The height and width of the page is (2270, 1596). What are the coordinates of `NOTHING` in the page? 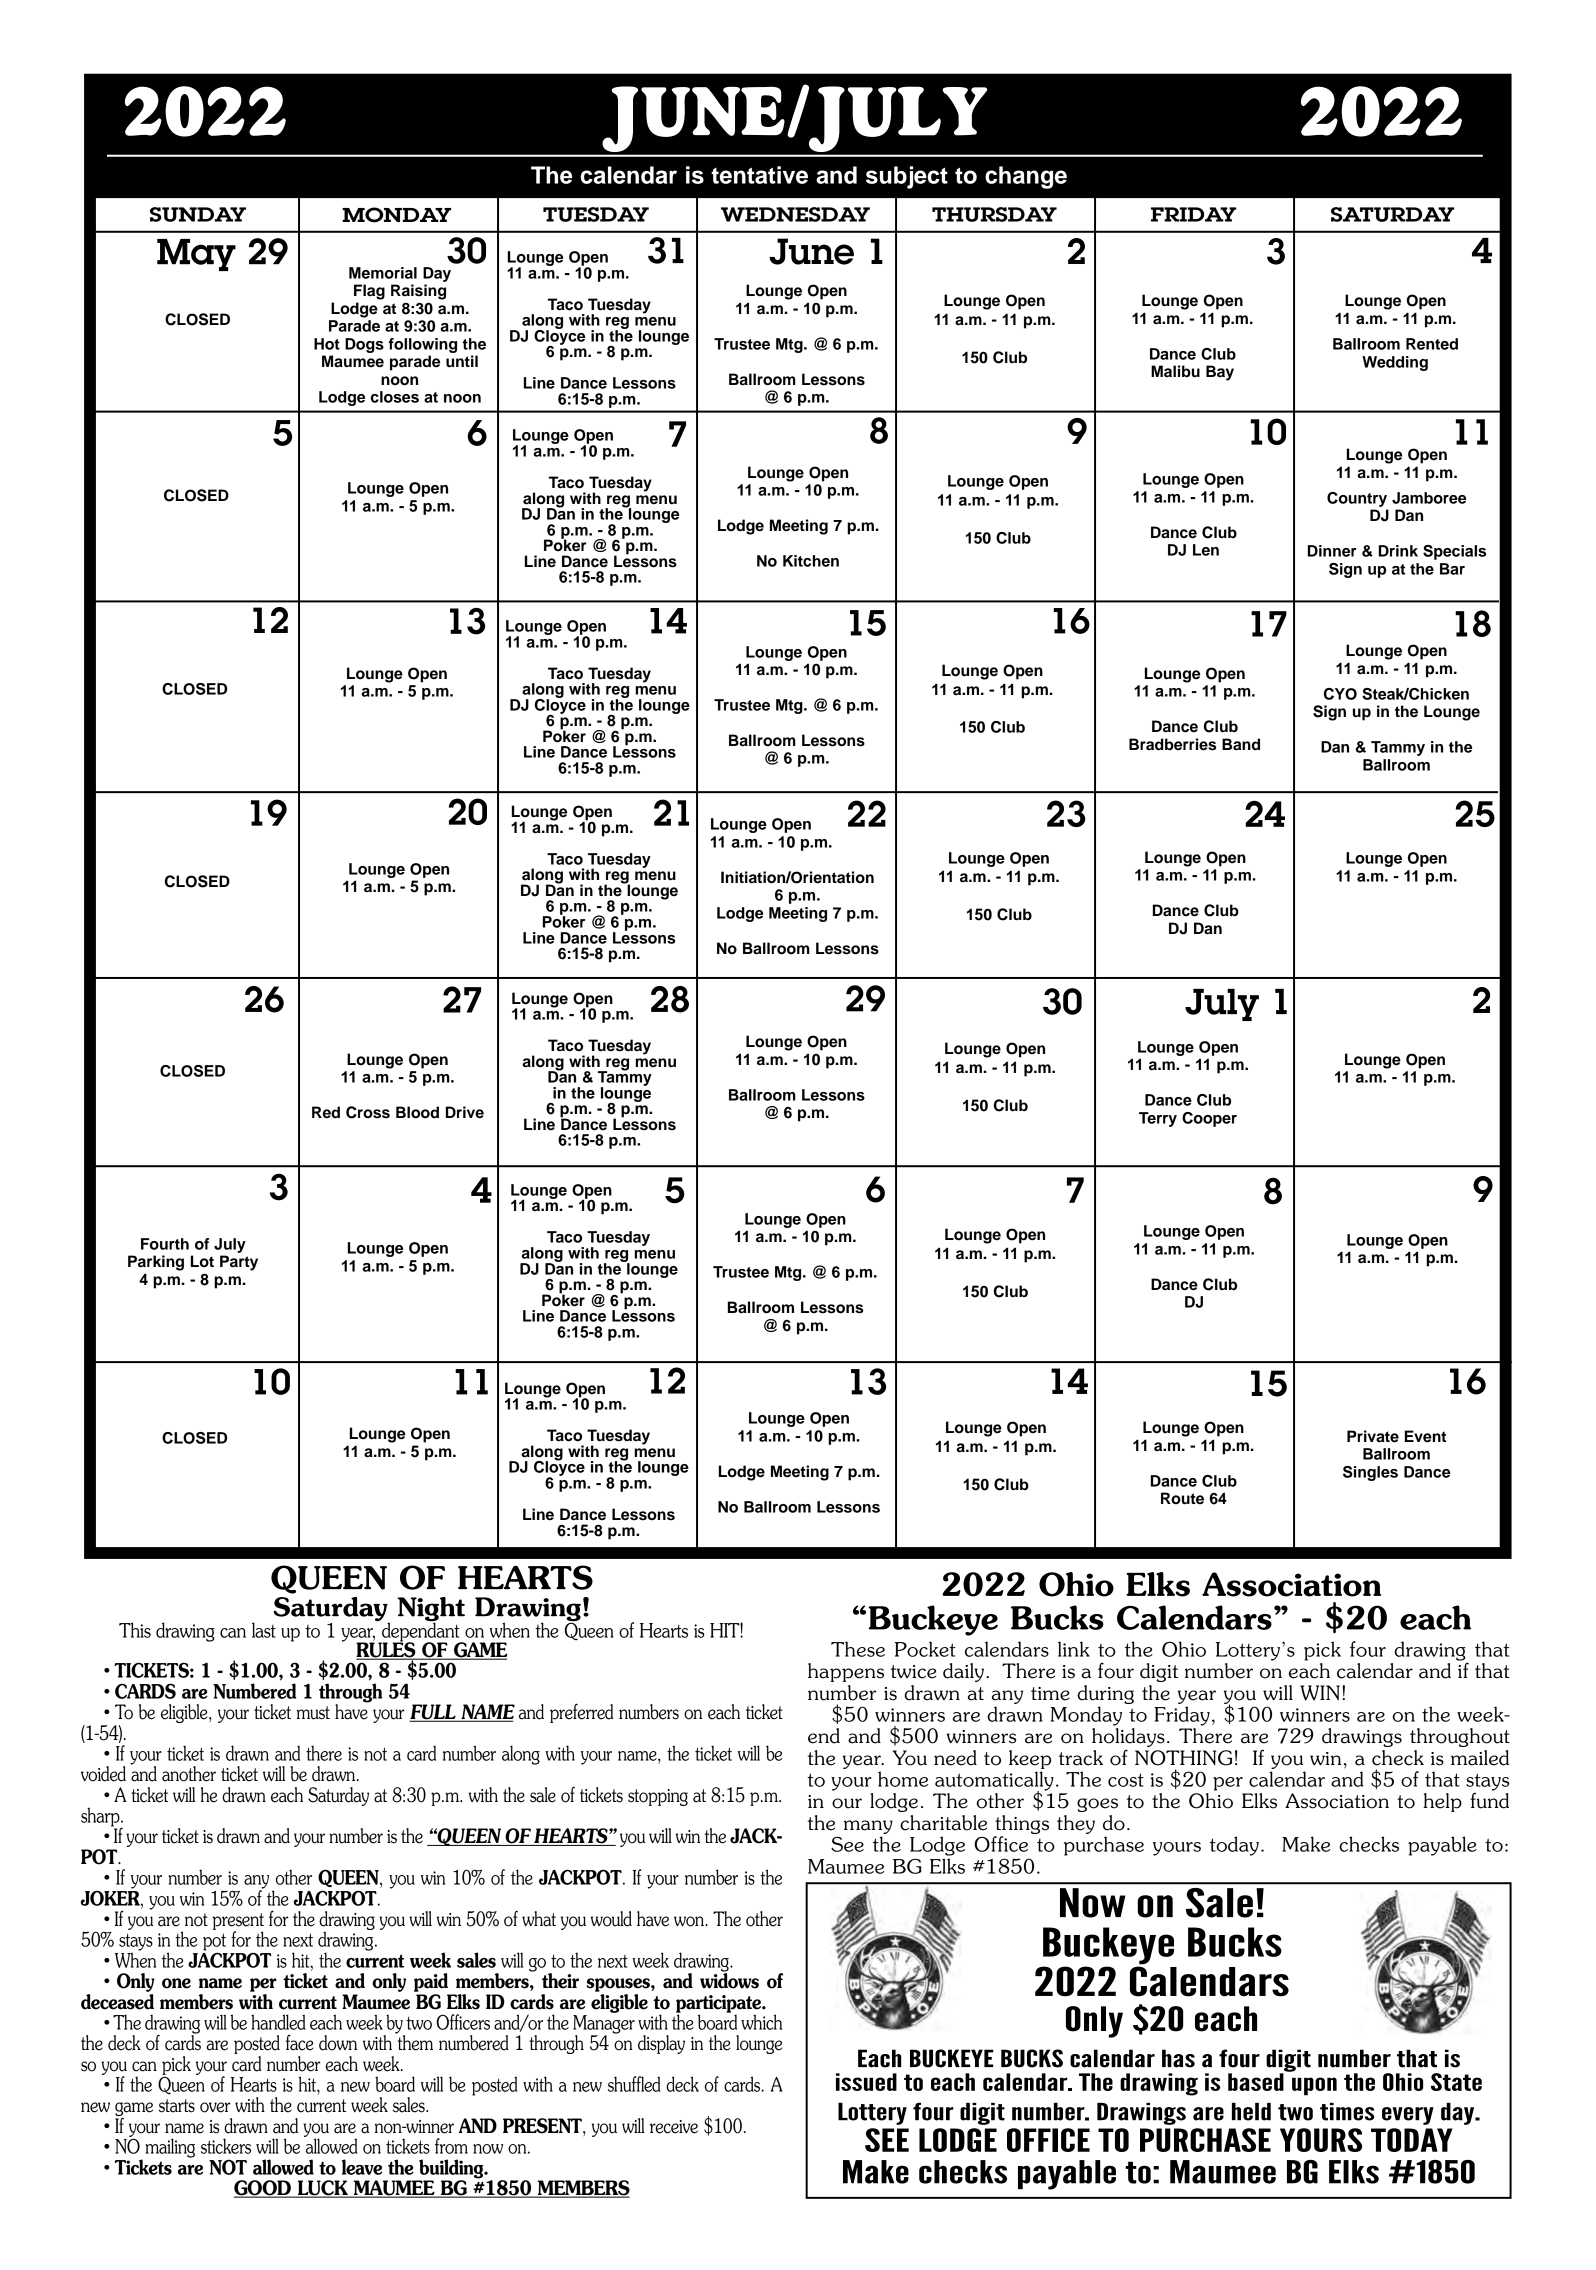 It's located at (1183, 1758).
